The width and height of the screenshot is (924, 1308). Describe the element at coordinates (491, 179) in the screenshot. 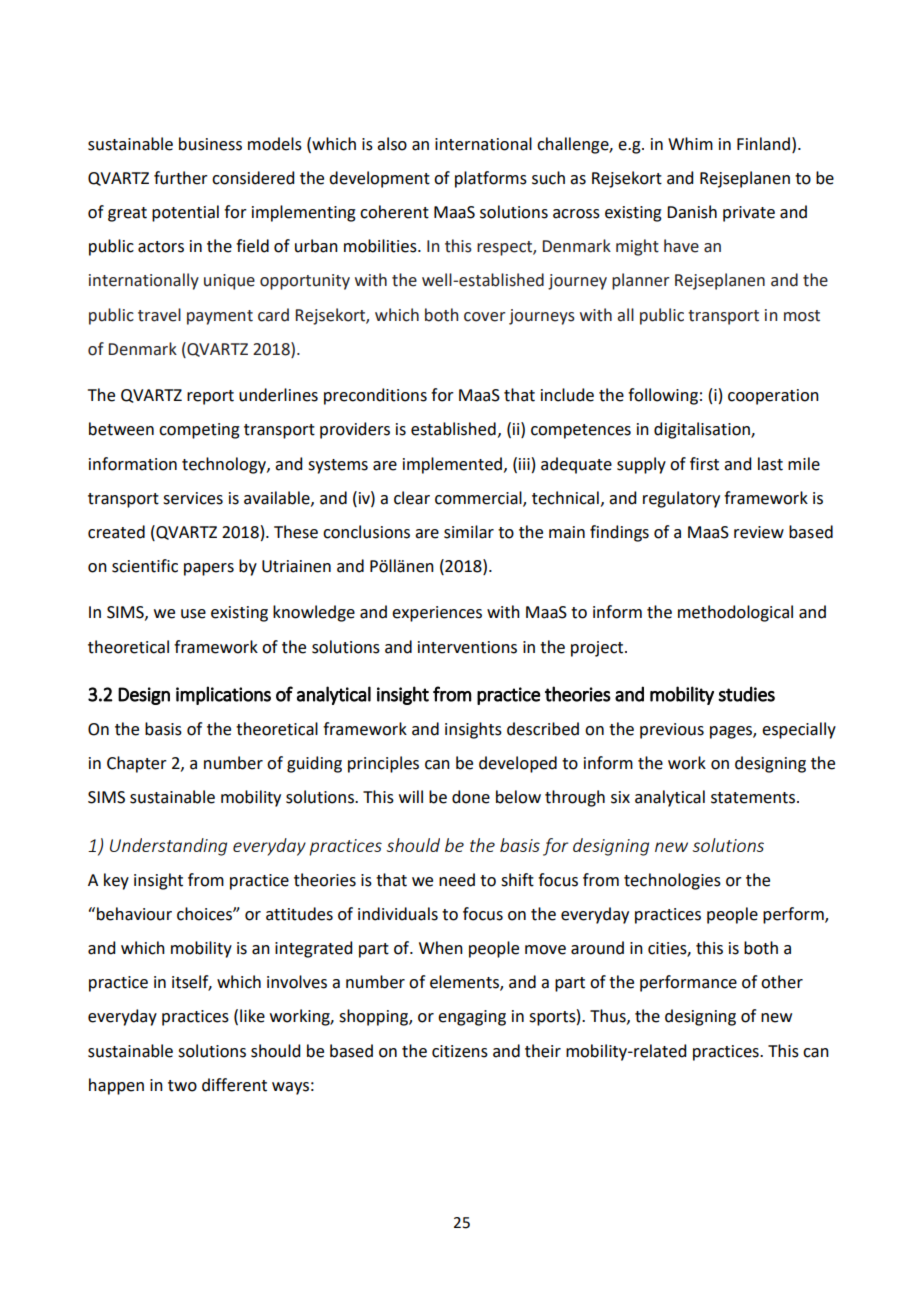

I see `platforms` at that location.
